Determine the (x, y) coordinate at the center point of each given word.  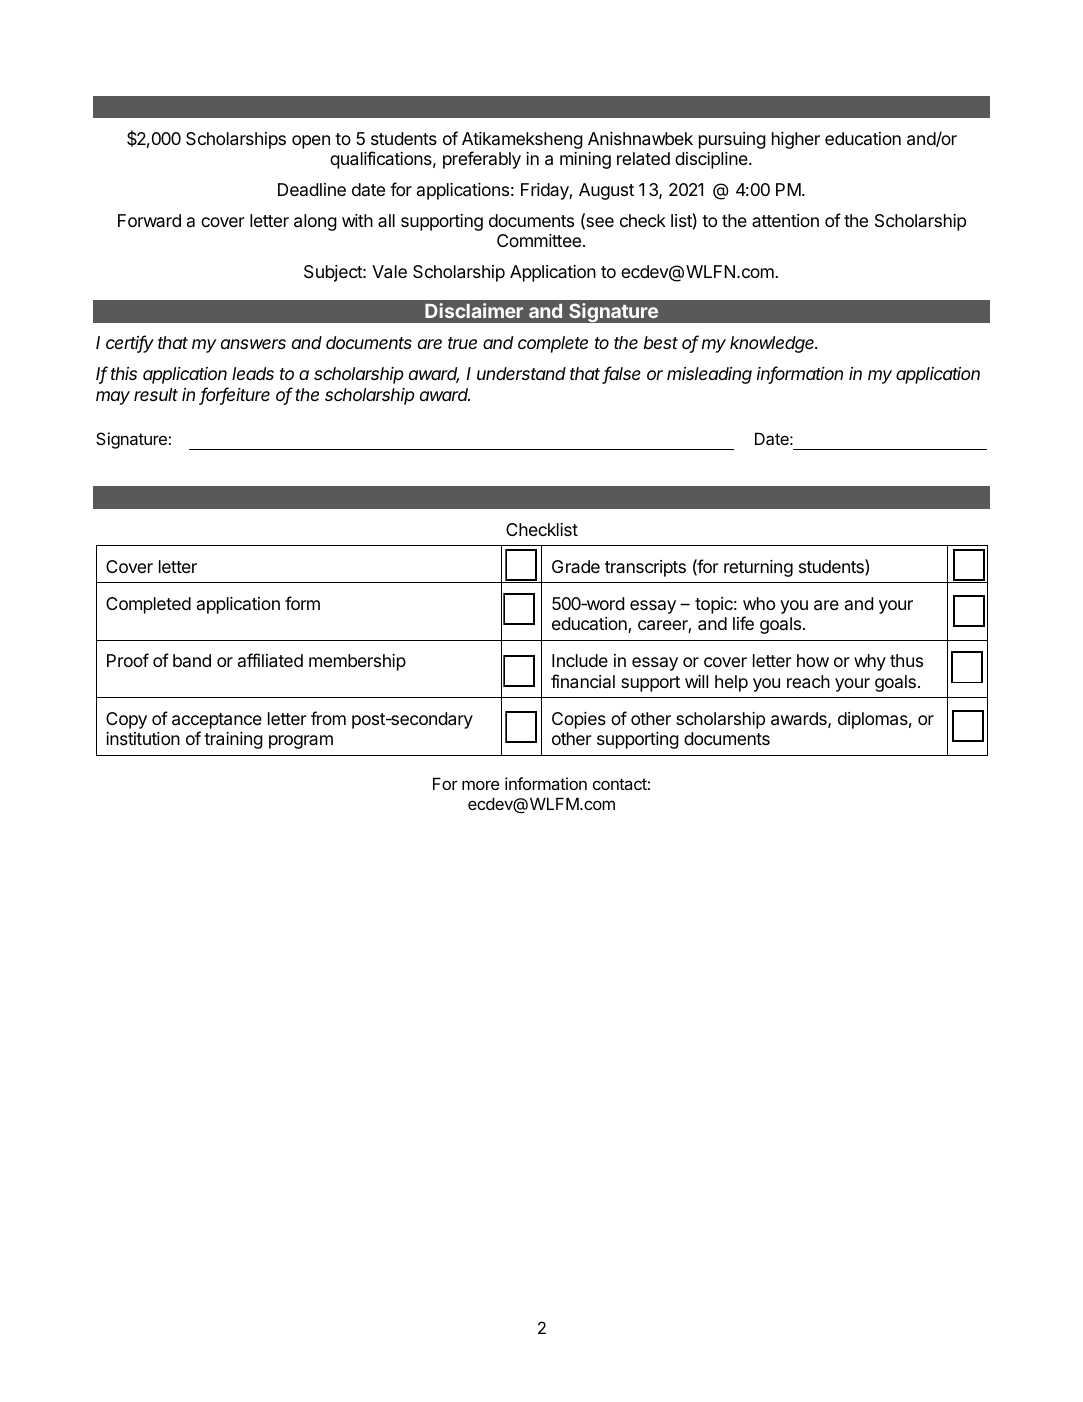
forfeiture (235, 395)
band (192, 660)
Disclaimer (474, 310)
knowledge (773, 344)
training (233, 740)
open (311, 142)
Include (580, 660)
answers (253, 344)
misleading (709, 375)
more (480, 785)
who (759, 603)
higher (796, 140)
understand (521, 373)
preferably (482, 160)
